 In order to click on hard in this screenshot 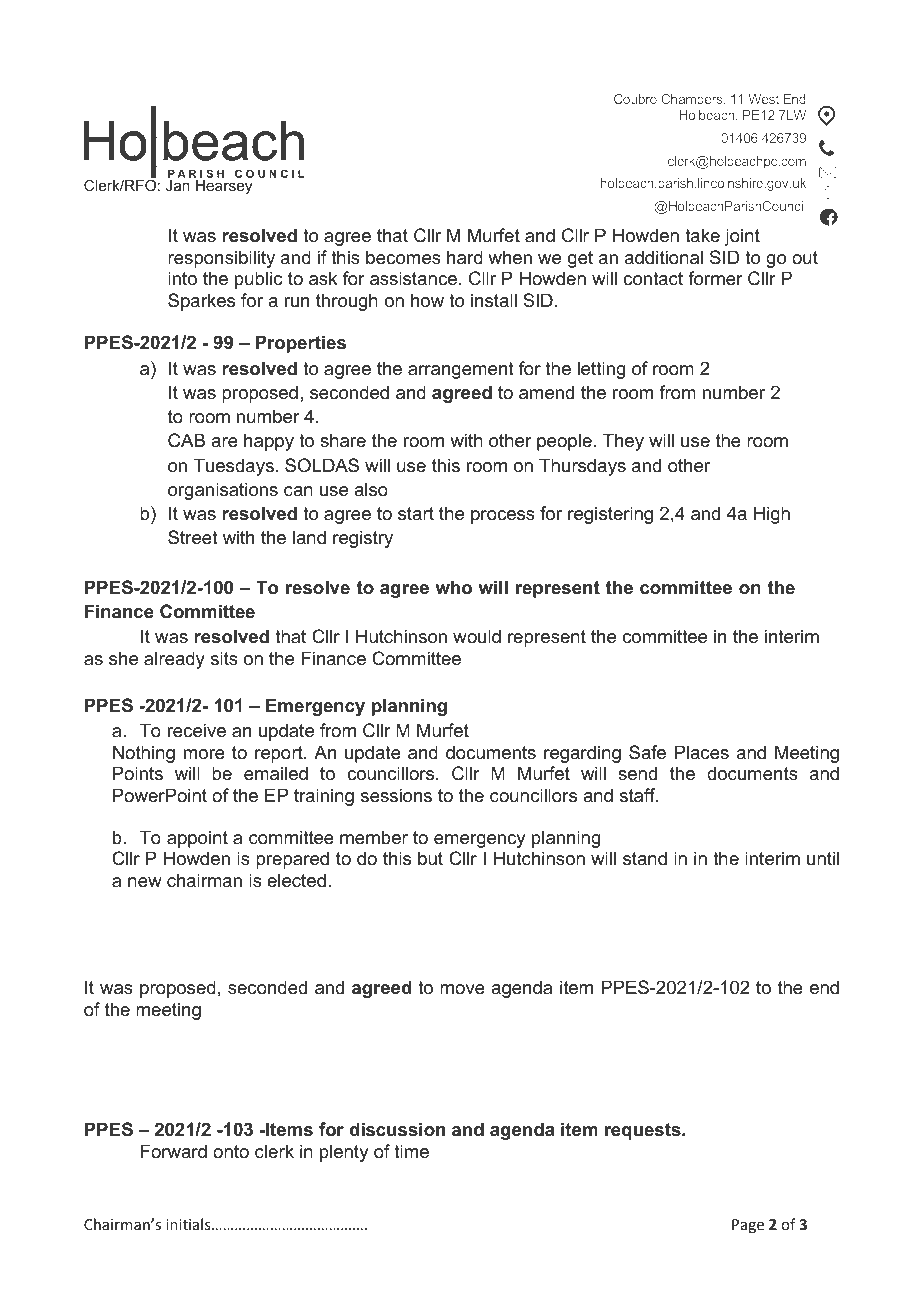, I will do `click(465, 257)`.
